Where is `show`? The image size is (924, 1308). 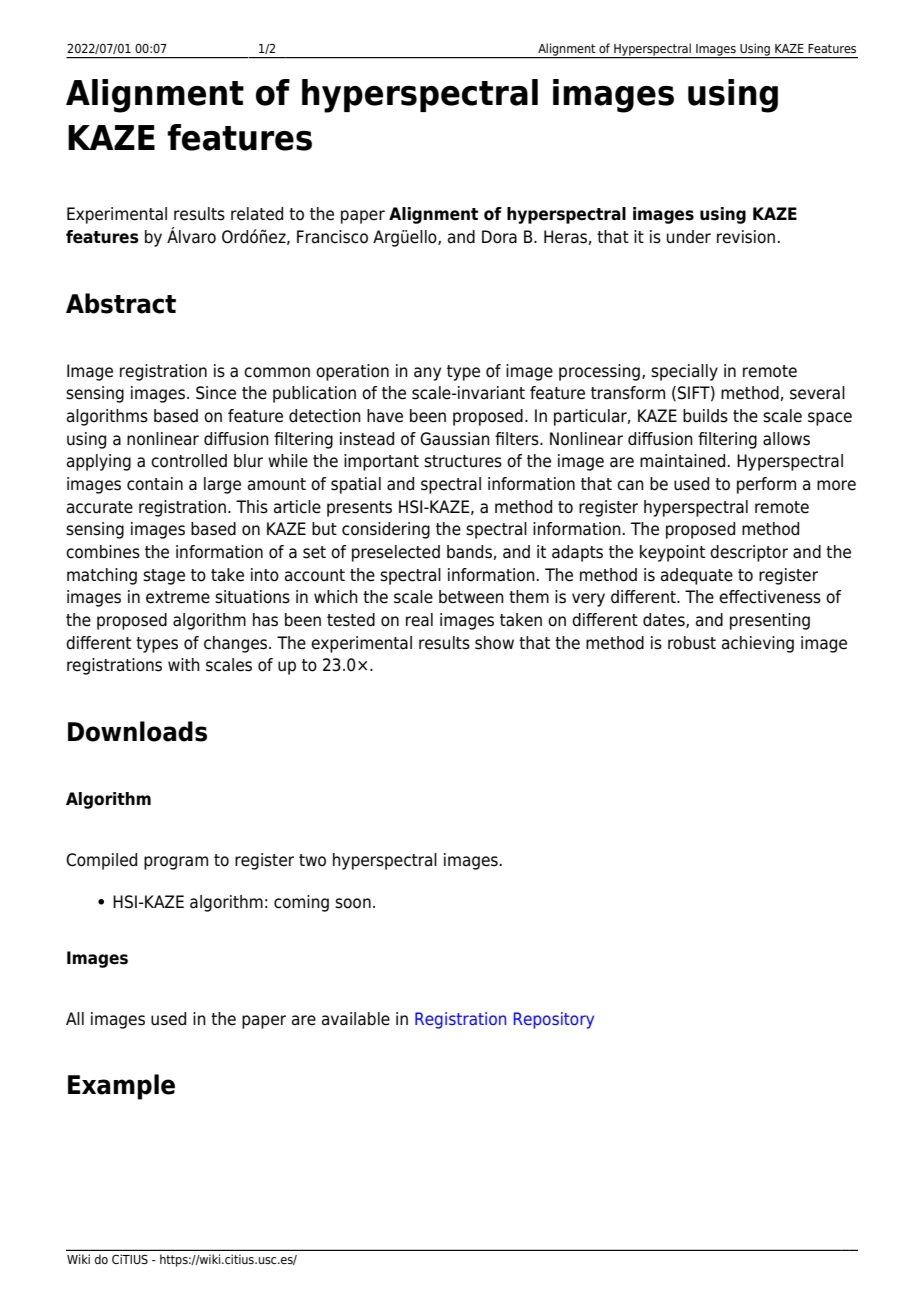
show is located at coordinates (494, 643).
